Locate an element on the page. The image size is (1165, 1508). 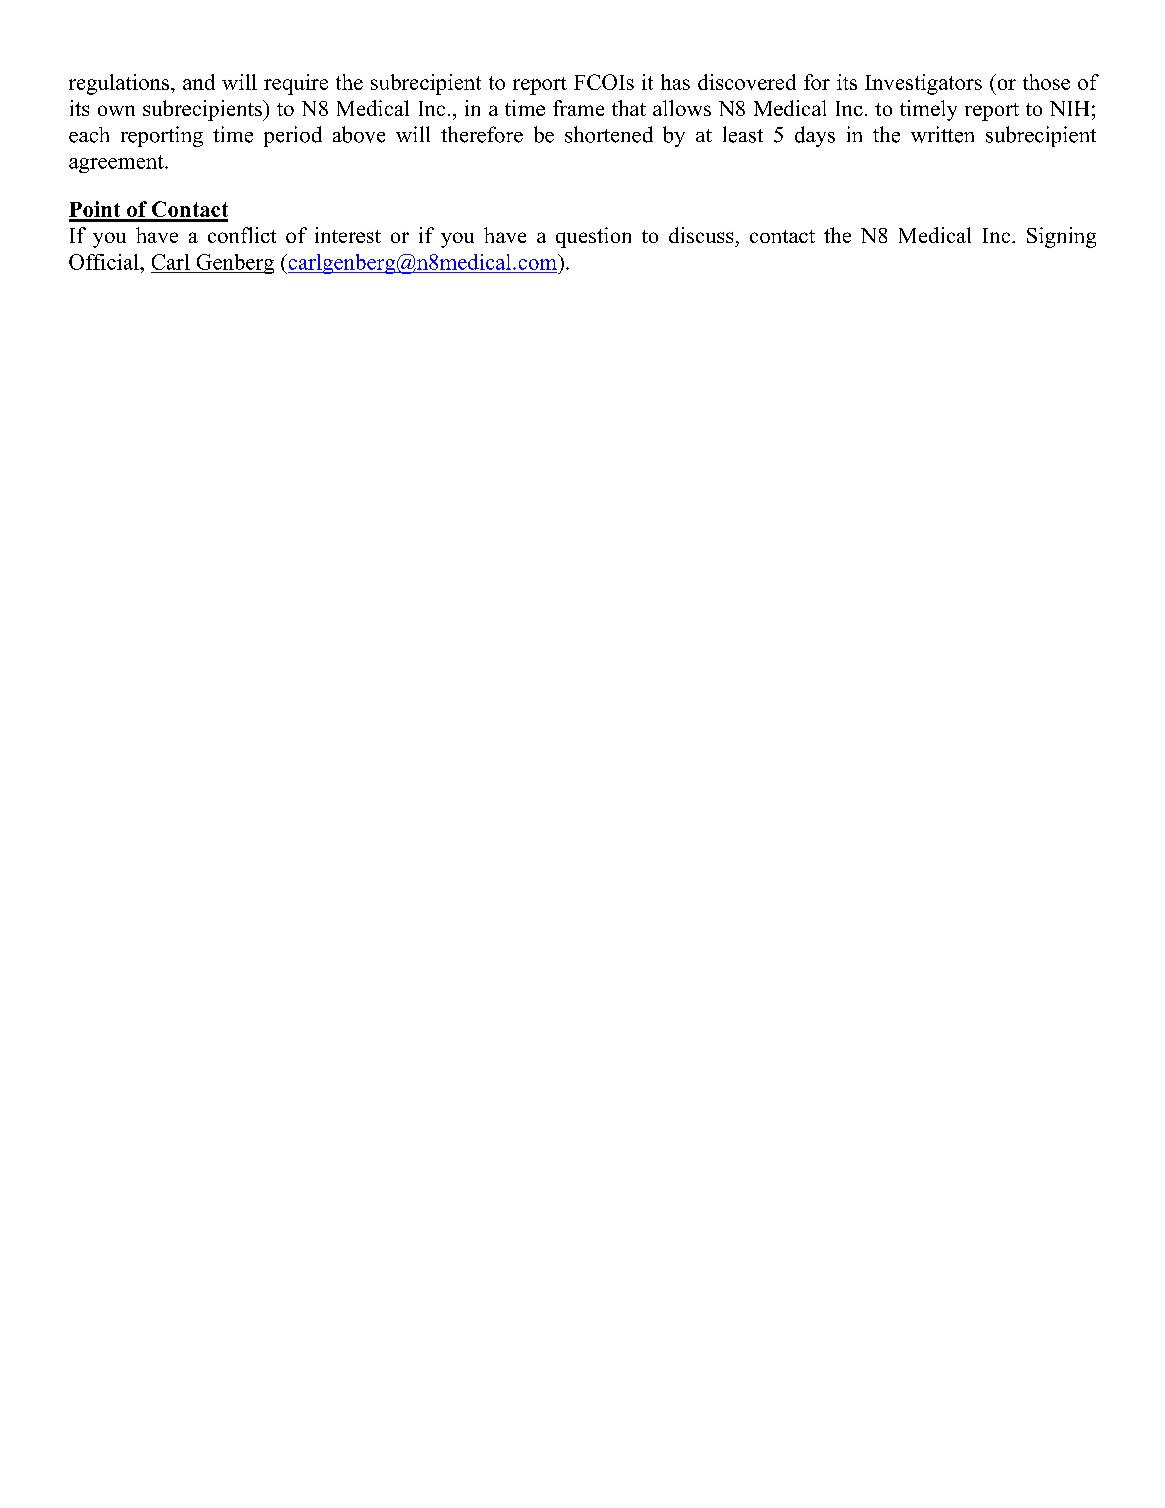
written is located at coordinates (942, 134).
